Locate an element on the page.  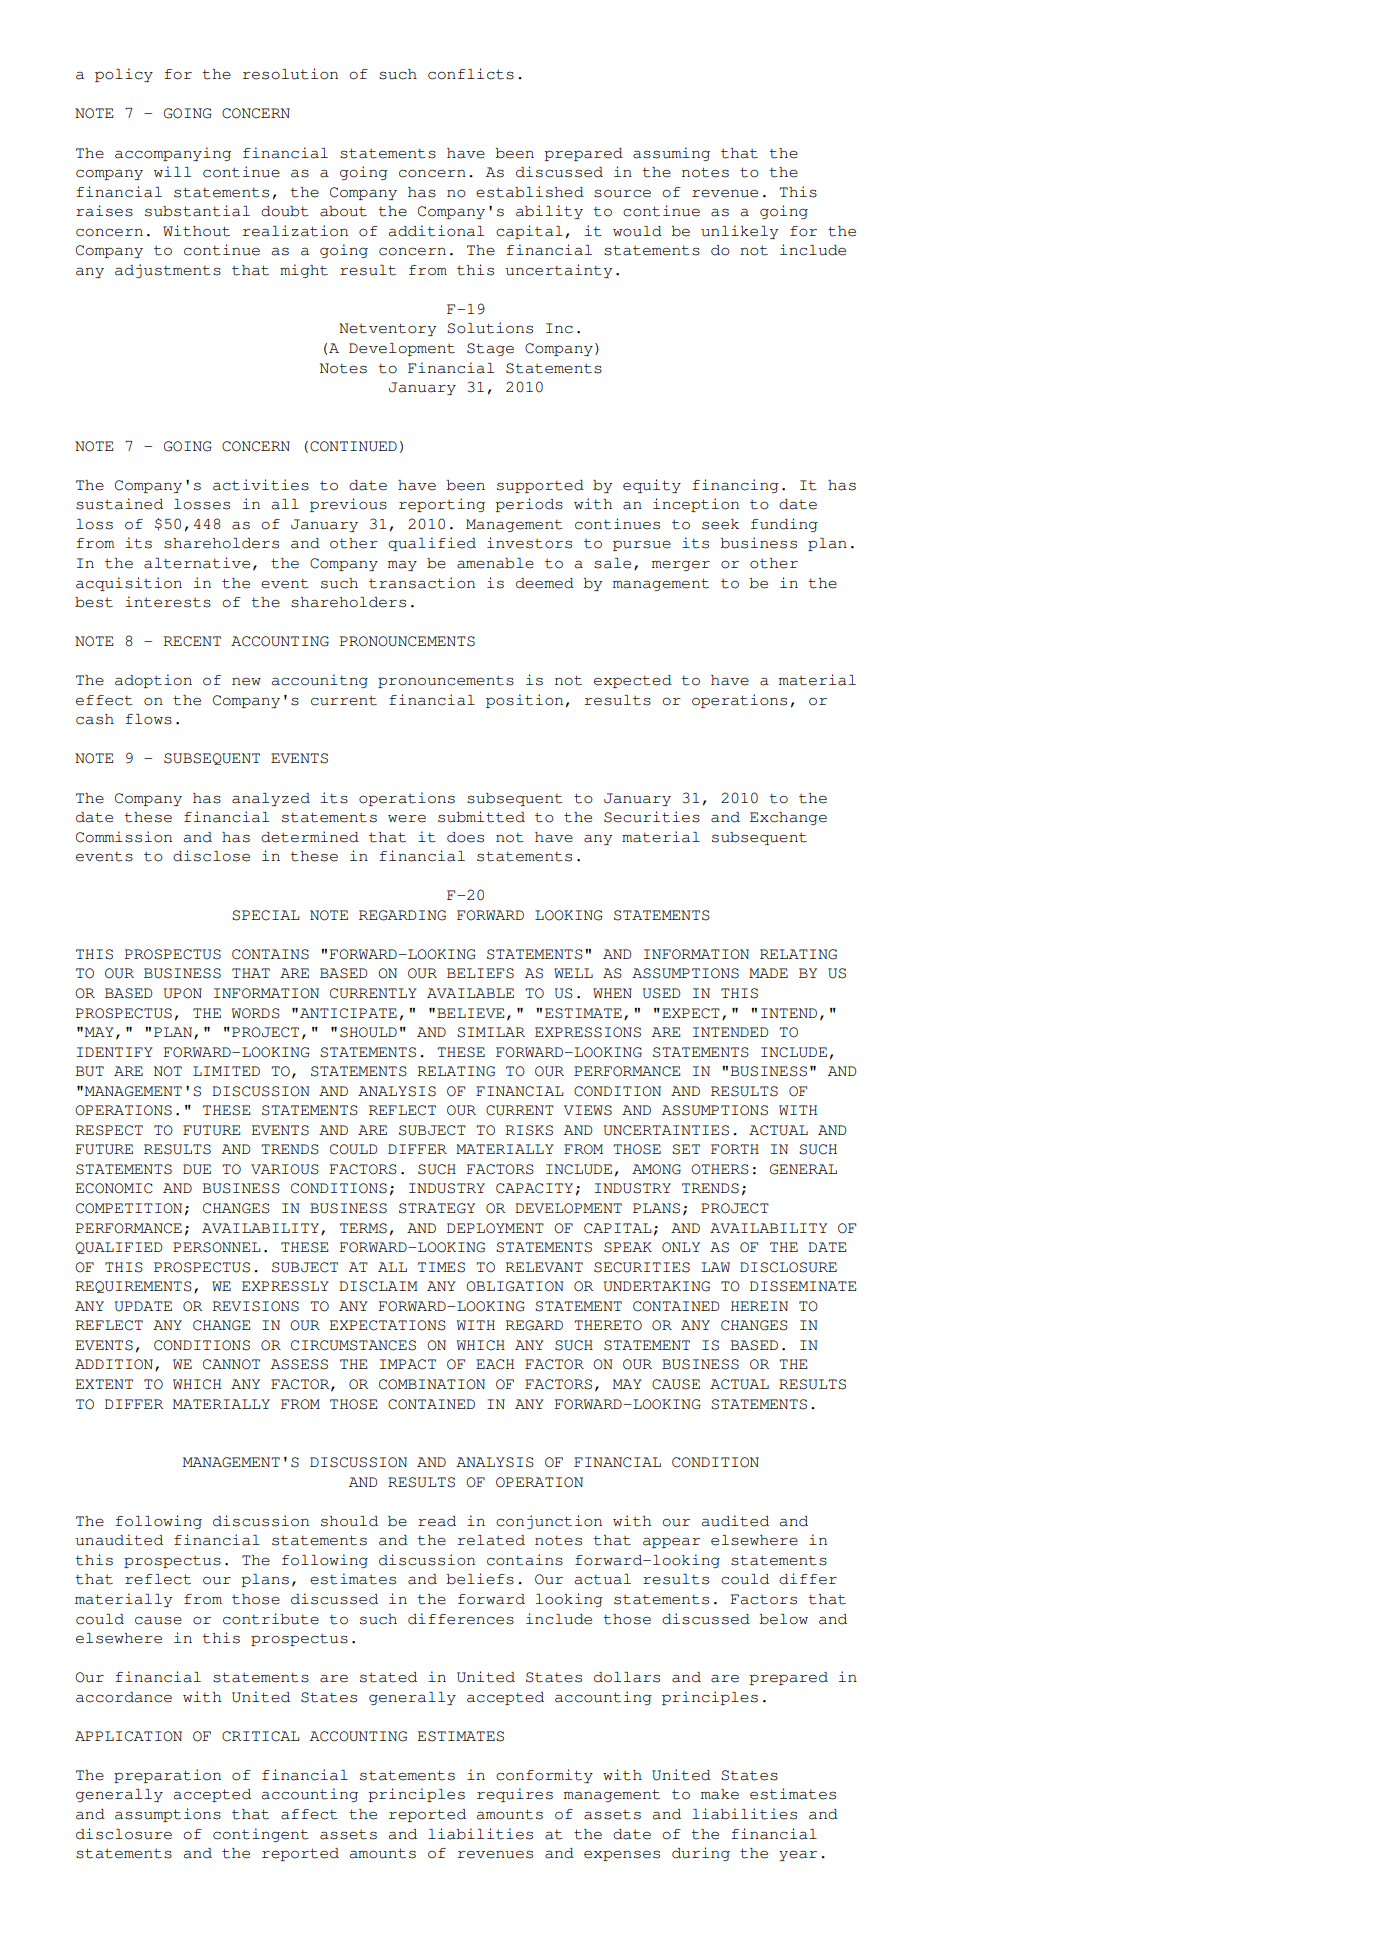
requires is located at coordinates (515, 1795).
